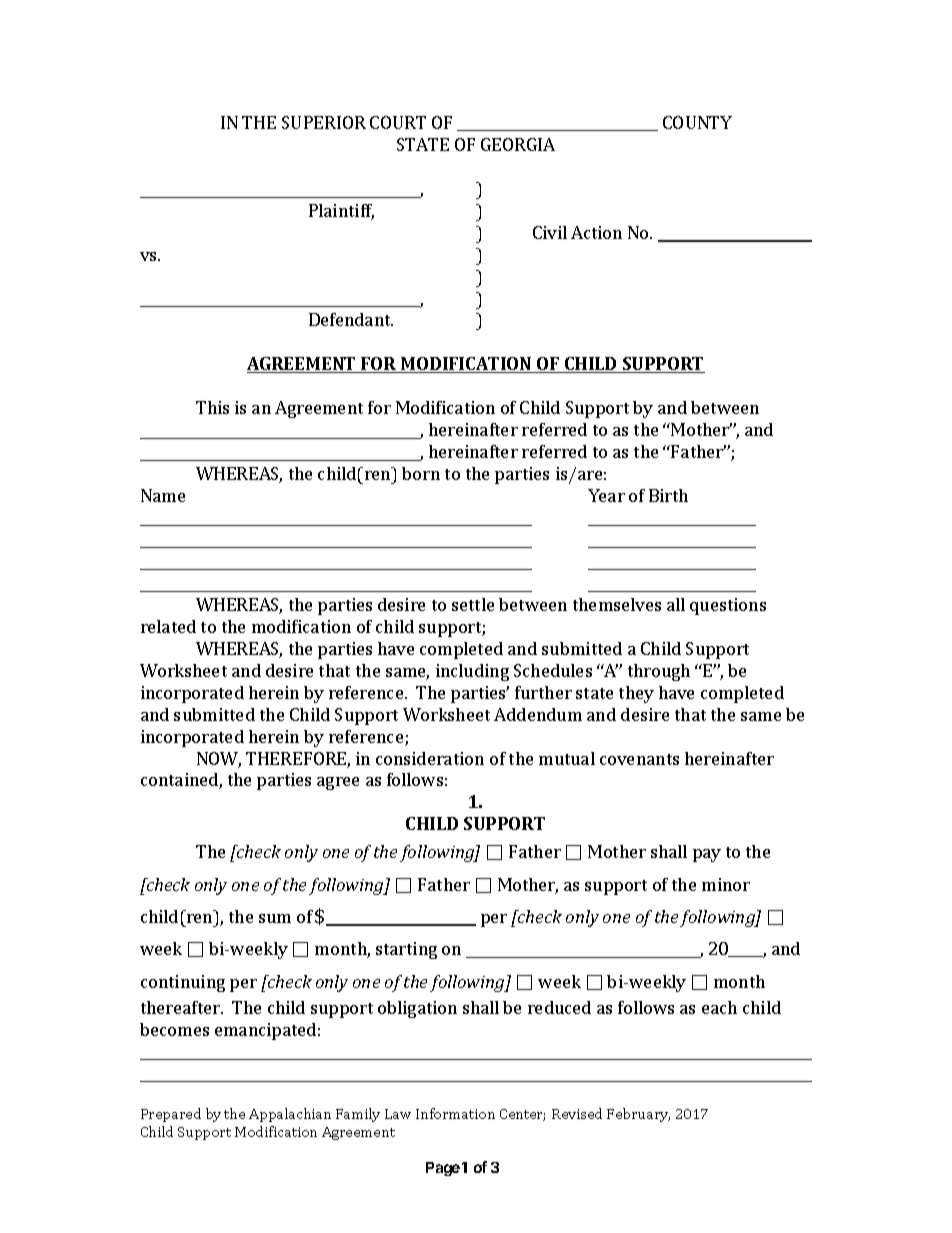 This document has width=952, height=1233. What do you see at coordinates (421, 473) in the document?
I see `born` at bounding box center [421, 473].
